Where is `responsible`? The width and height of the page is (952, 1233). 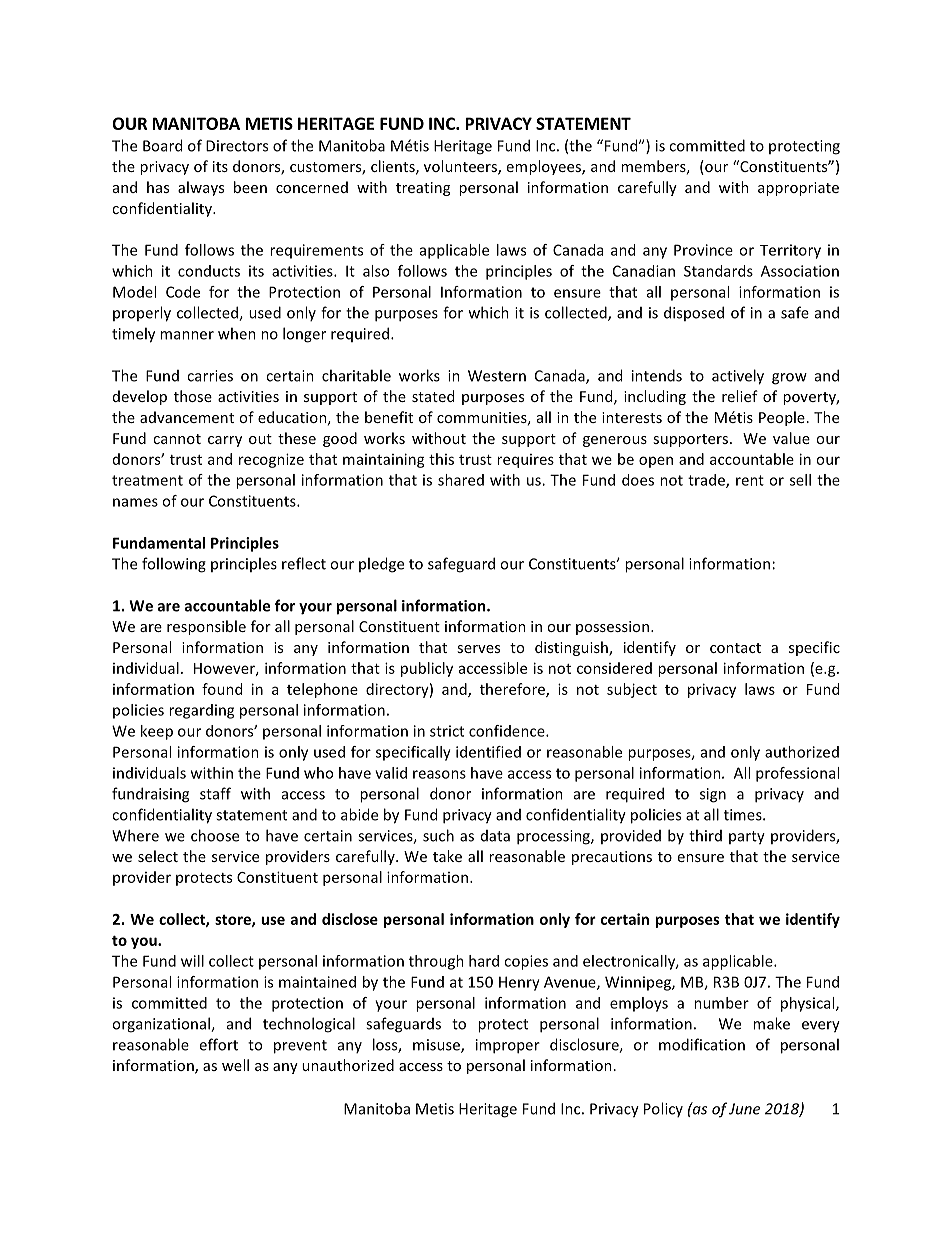 responsible is located at coordinates (206, 627).
